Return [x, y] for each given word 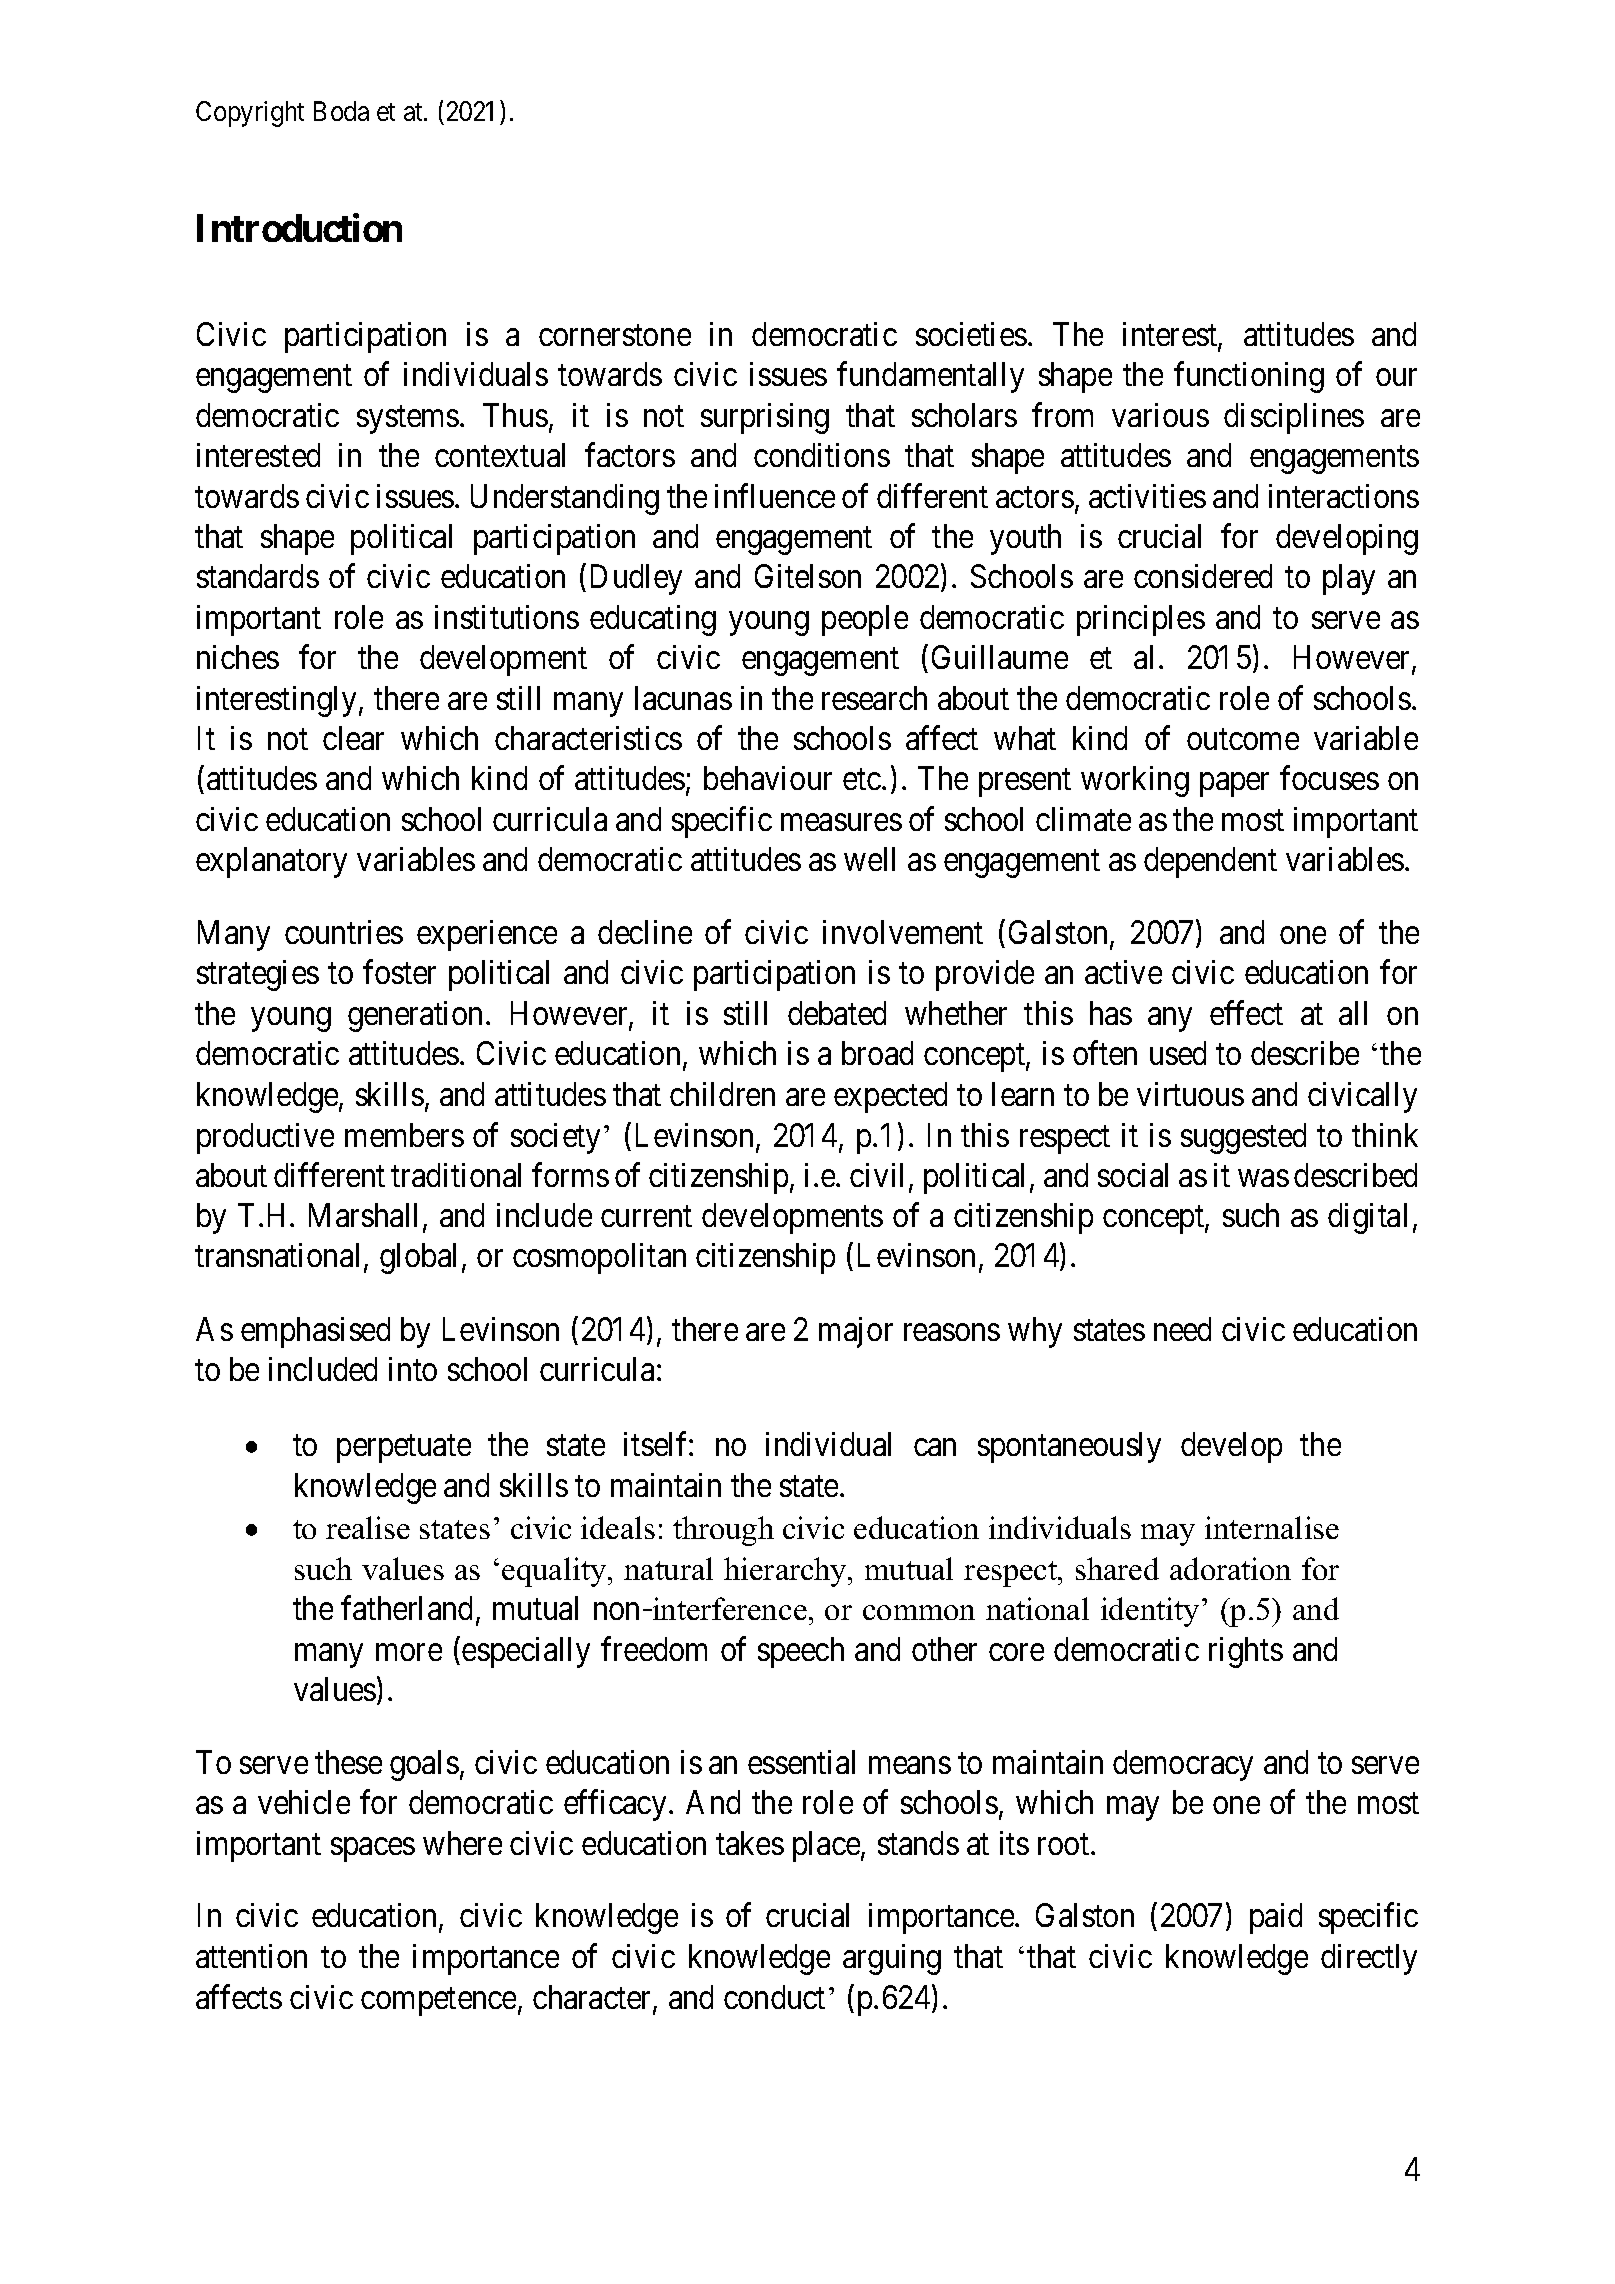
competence [438, 2002]
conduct [774, 1997]
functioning [1249, 377]
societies [971, 334]
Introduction [299, 227]
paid [1276, 1918]
